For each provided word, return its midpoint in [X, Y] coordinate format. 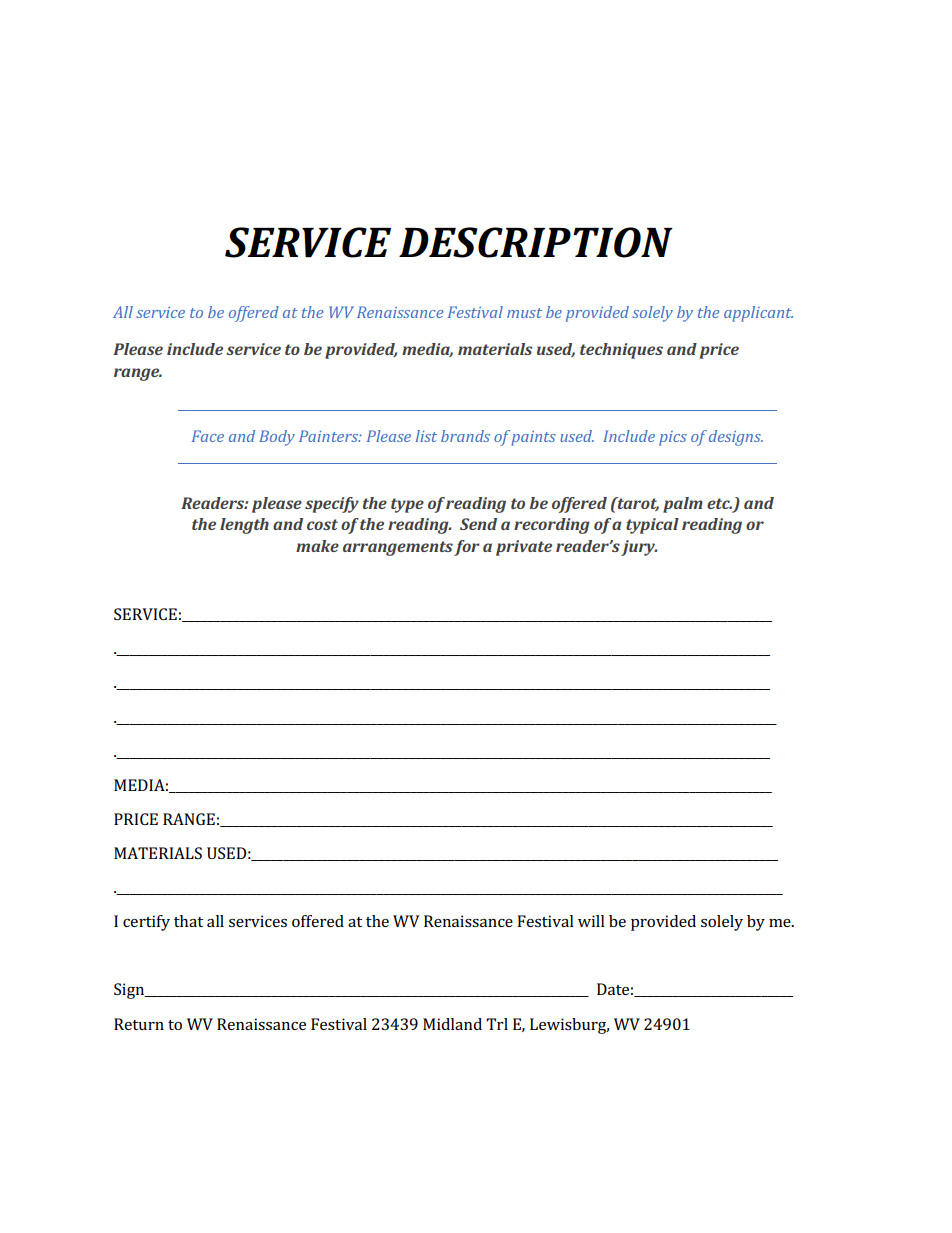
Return [139, 1024]
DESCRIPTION [536, 242]
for [467, 548]
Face [208, 436]
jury [639, 548]
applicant [758, 314]
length [244, 526]
